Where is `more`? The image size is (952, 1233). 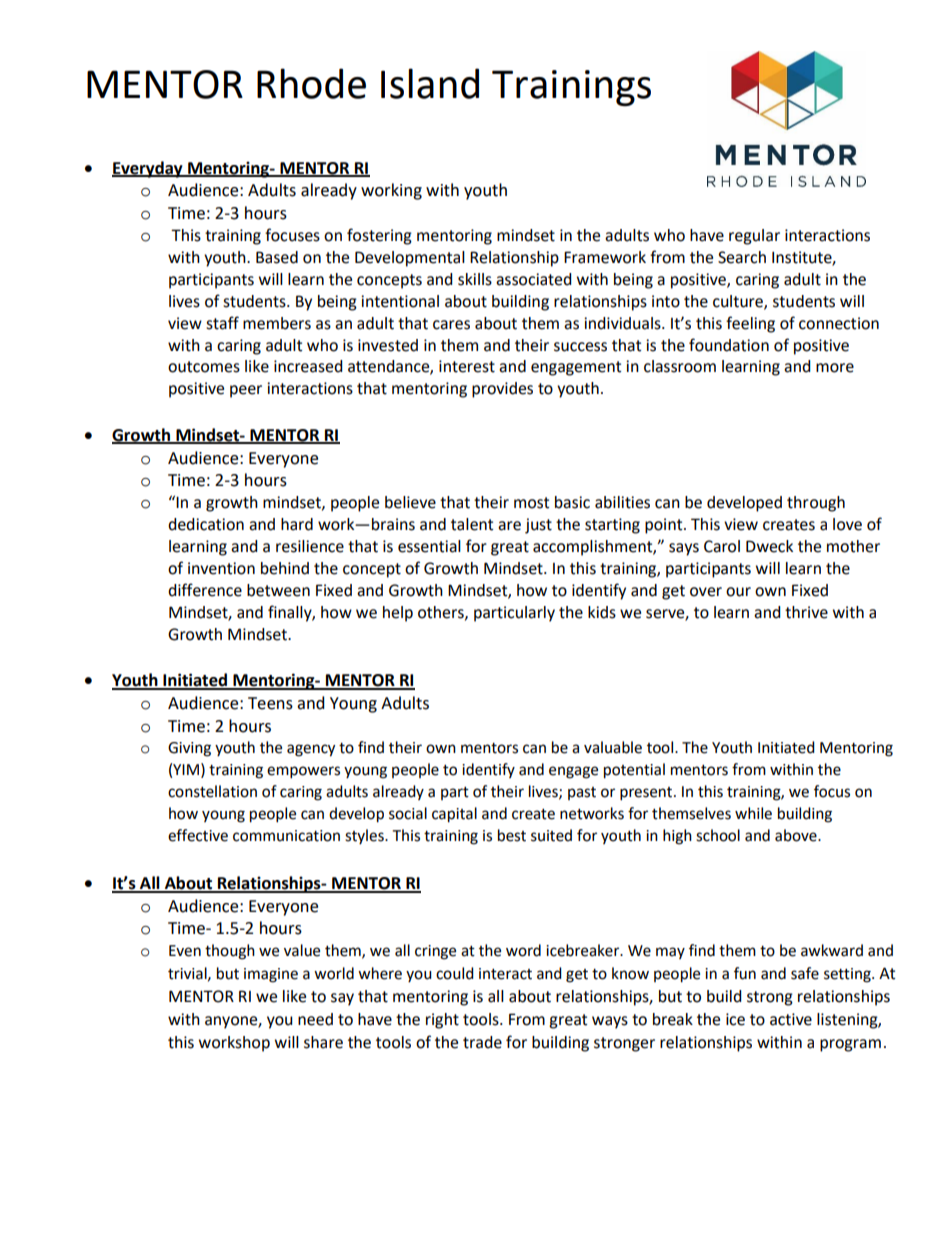 more is located at coordinates (835, 368).
